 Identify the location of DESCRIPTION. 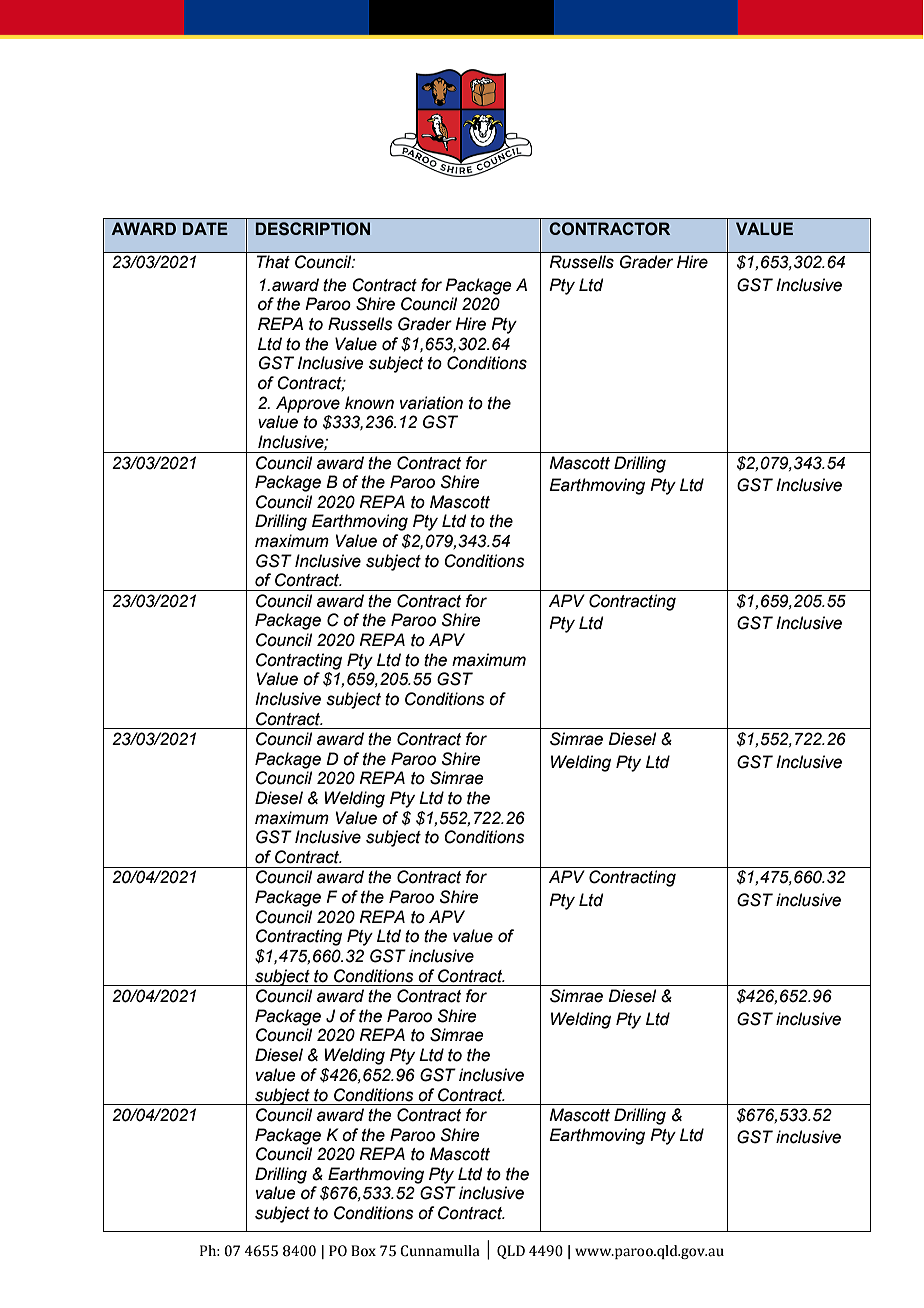
(313, 229).
